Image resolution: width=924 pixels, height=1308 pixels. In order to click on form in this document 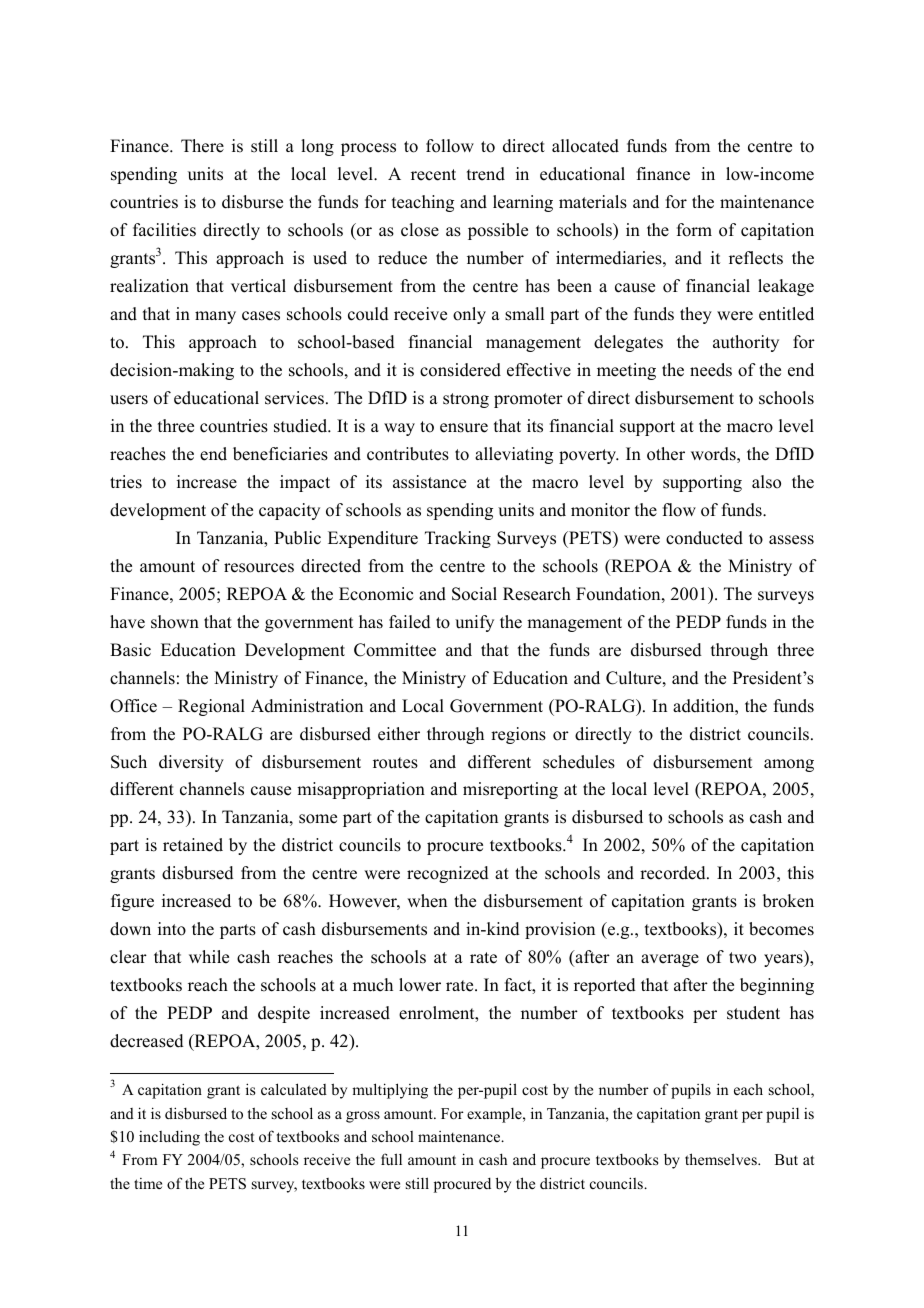, I will do `click(694, 230)`.
